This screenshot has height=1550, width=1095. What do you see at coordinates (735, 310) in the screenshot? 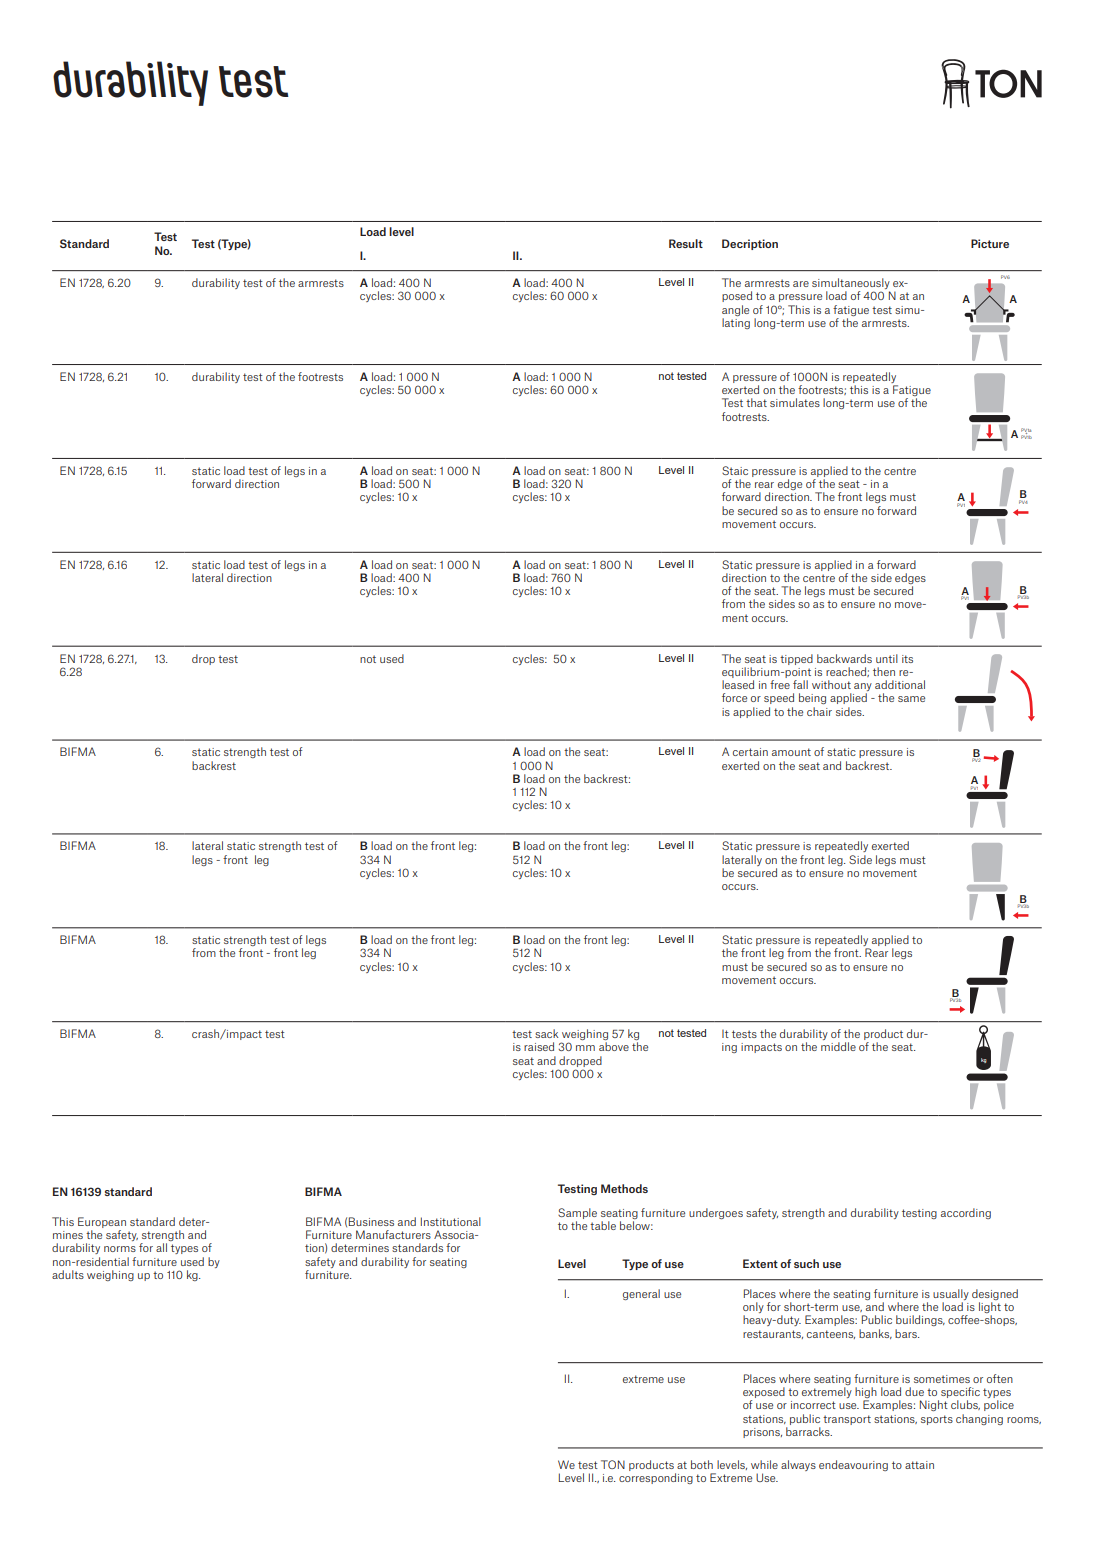
I see `angle` at bounding box center [735, 310].
